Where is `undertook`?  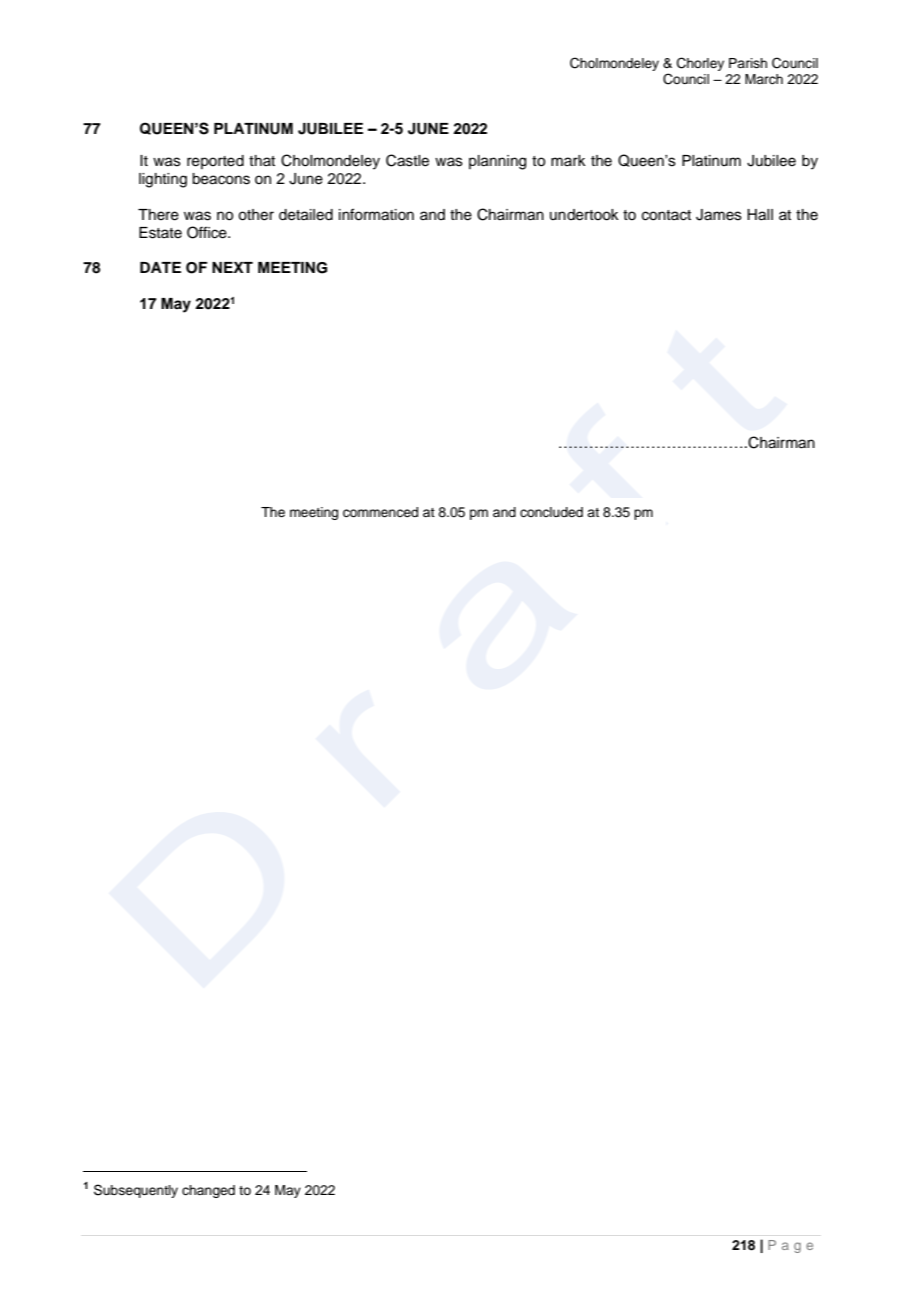
undertook is located at coordinates (584, 215).
